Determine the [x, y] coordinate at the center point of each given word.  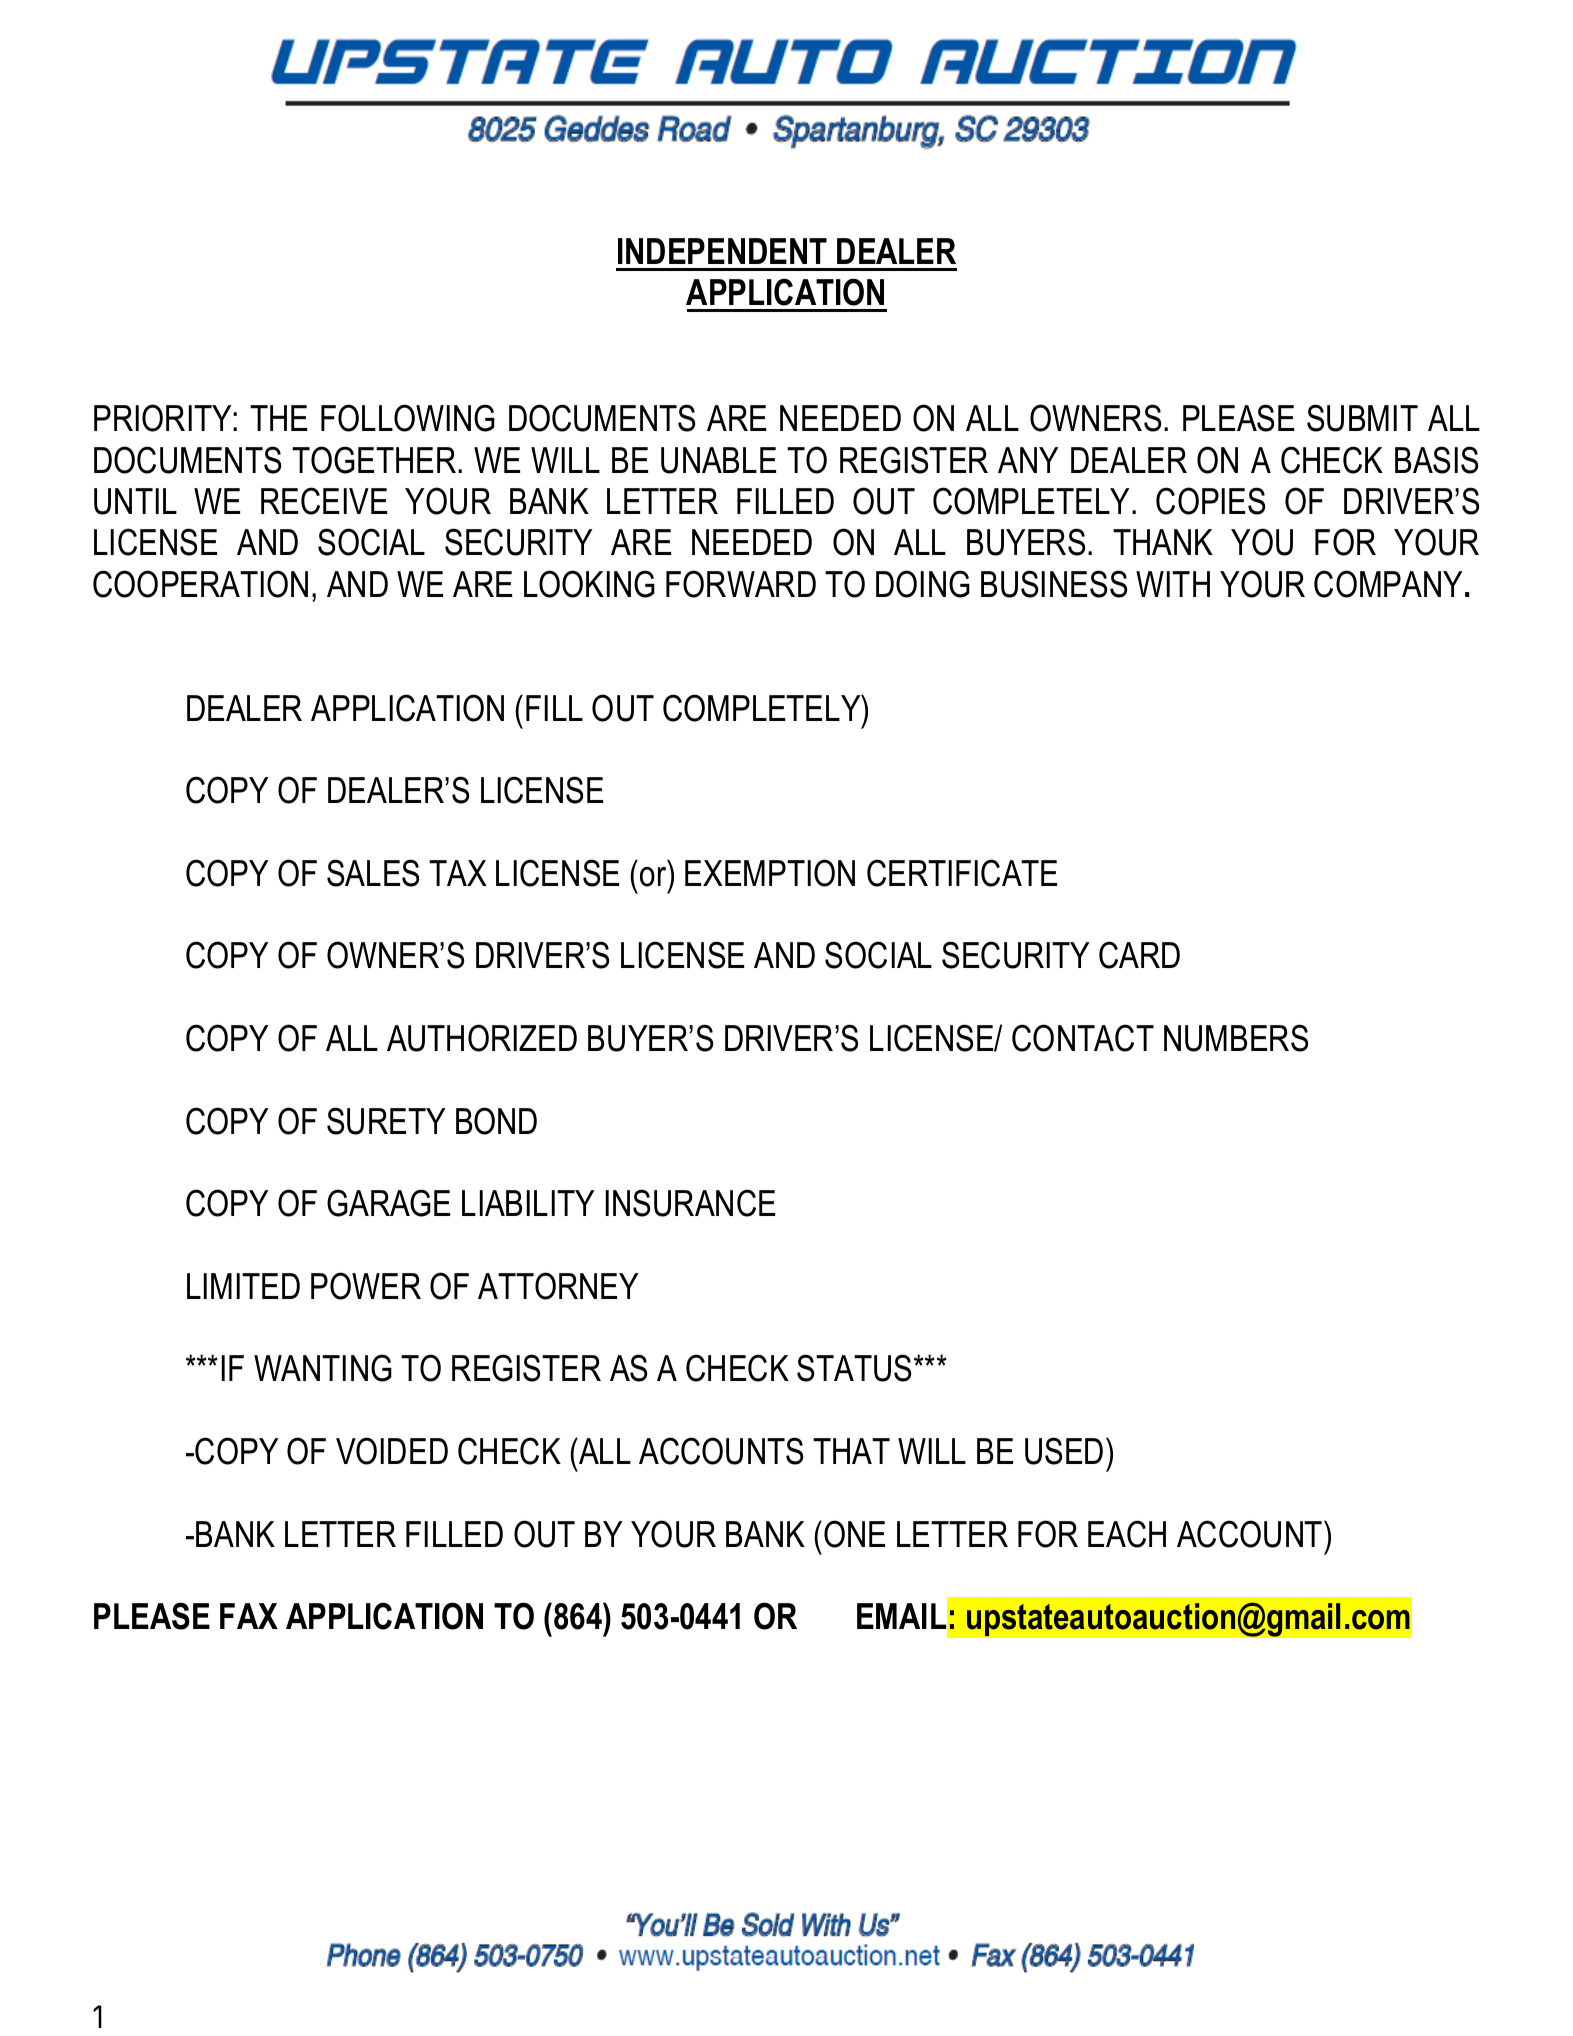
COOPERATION [200, 584]
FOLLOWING [408, 418]
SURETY [386, 1121]
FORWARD [741, 584]
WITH [1173, 584]
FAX [249, 1616]
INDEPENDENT [722, 251]
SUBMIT [1362, 418]
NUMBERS [1236, 1038]
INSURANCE [690, 1203]
